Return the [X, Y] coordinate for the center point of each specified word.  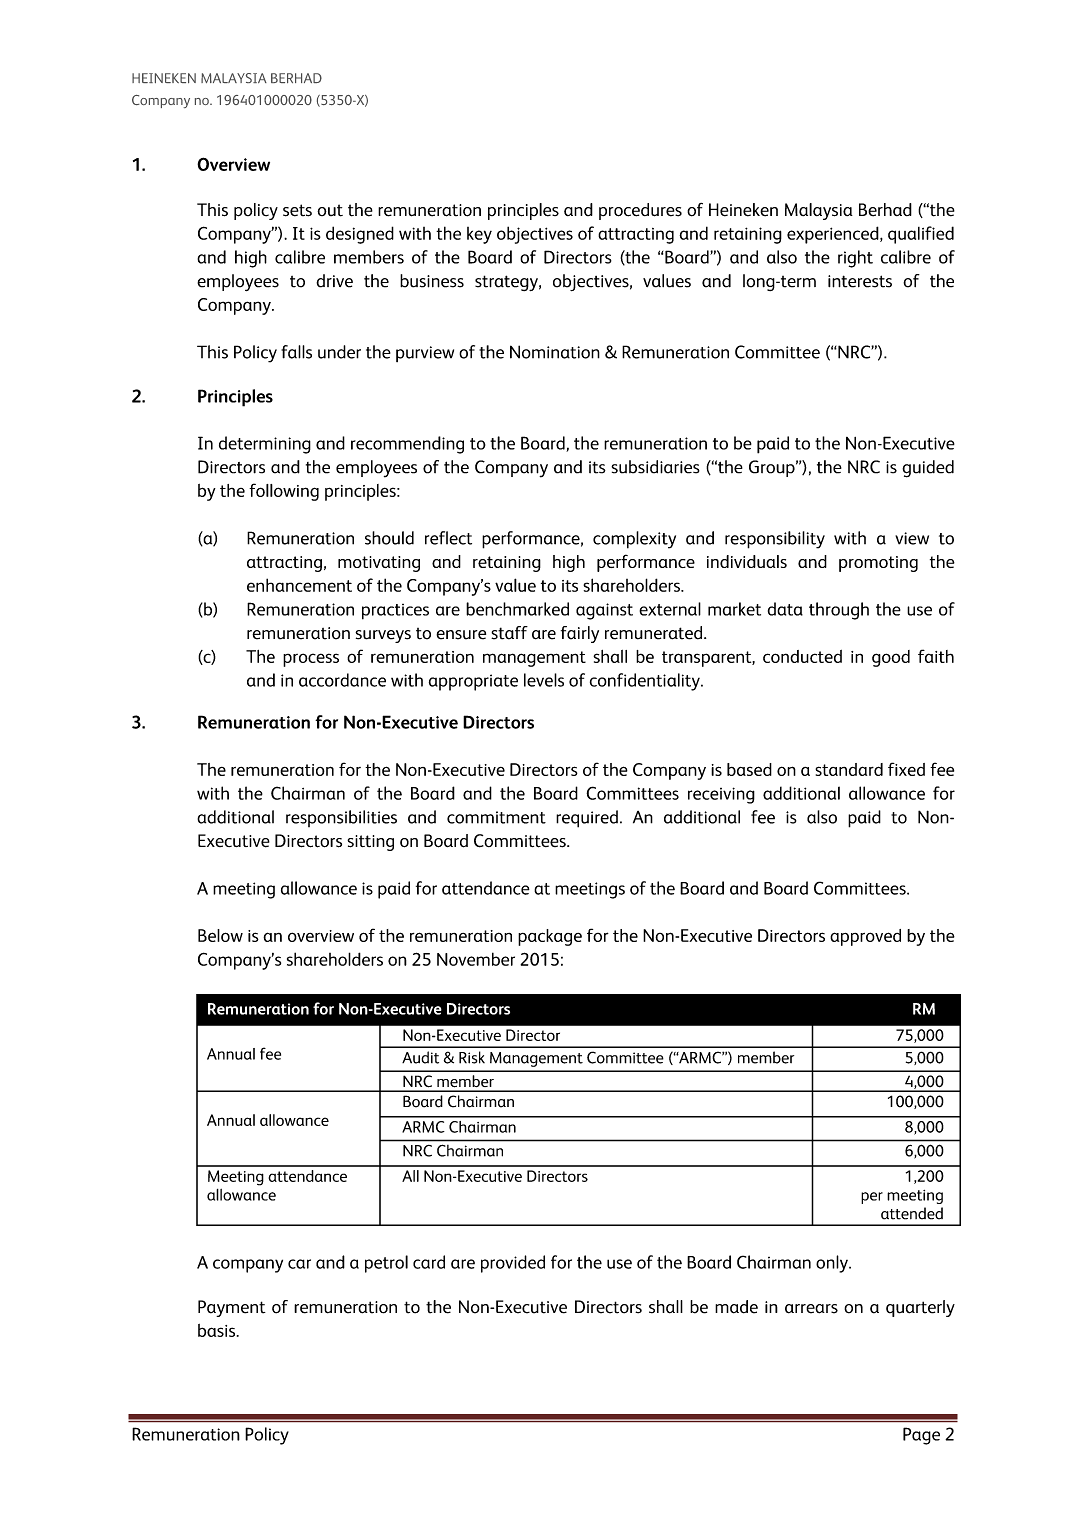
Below [220, 935]
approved [865, 937]
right [855, 259]
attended [912, 1213]
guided [928, 469]
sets [297, 210]
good [891, 658]
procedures [640, 211]
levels [544, 680]
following [284, 492]
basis [218, 1330]
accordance [342, 680]
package [550, 937]
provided [513, 1264]
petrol [386, 1264]
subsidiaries [655, 467]
